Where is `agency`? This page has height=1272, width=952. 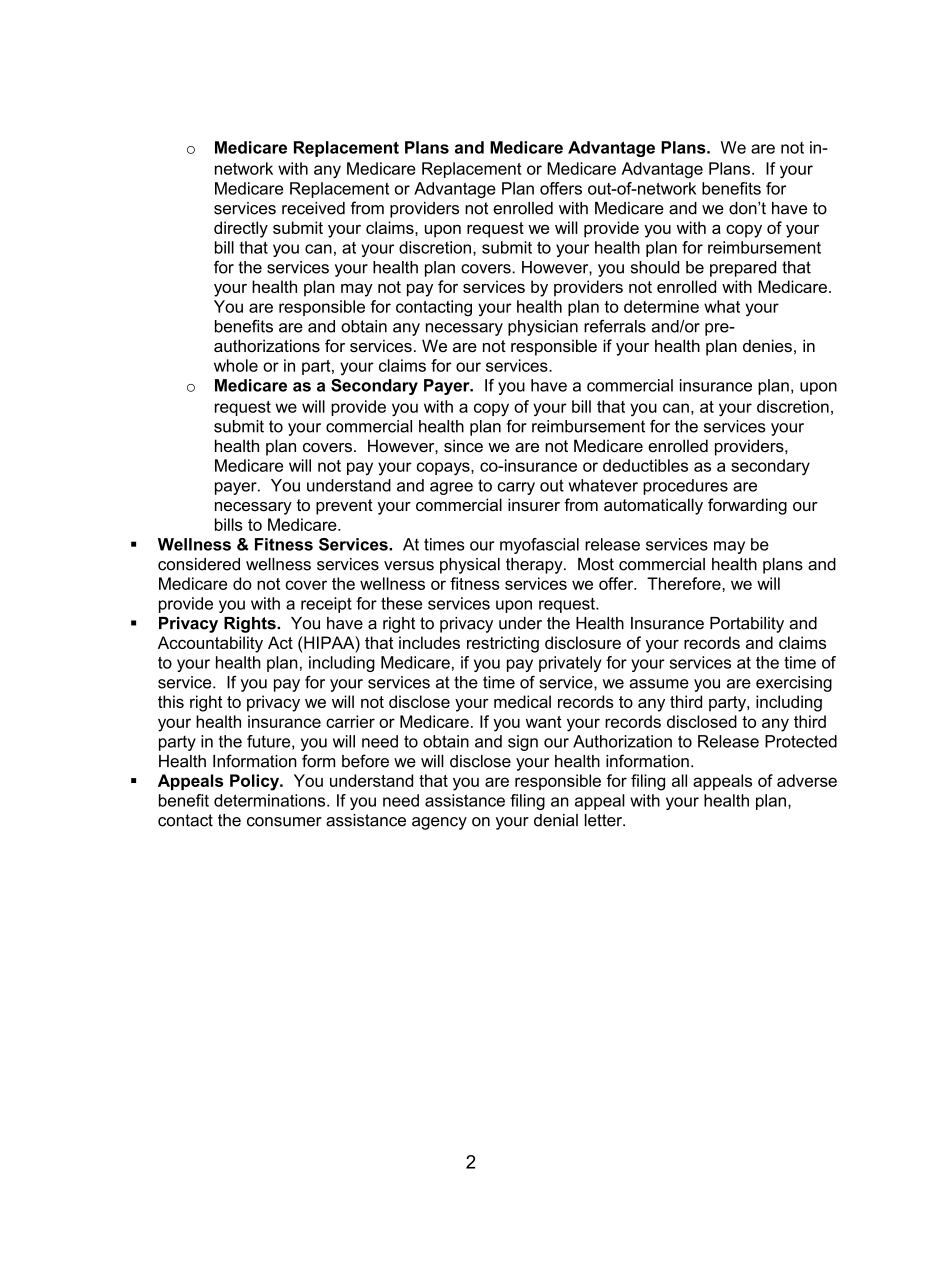
agency is located at coordinates (439, 823).
